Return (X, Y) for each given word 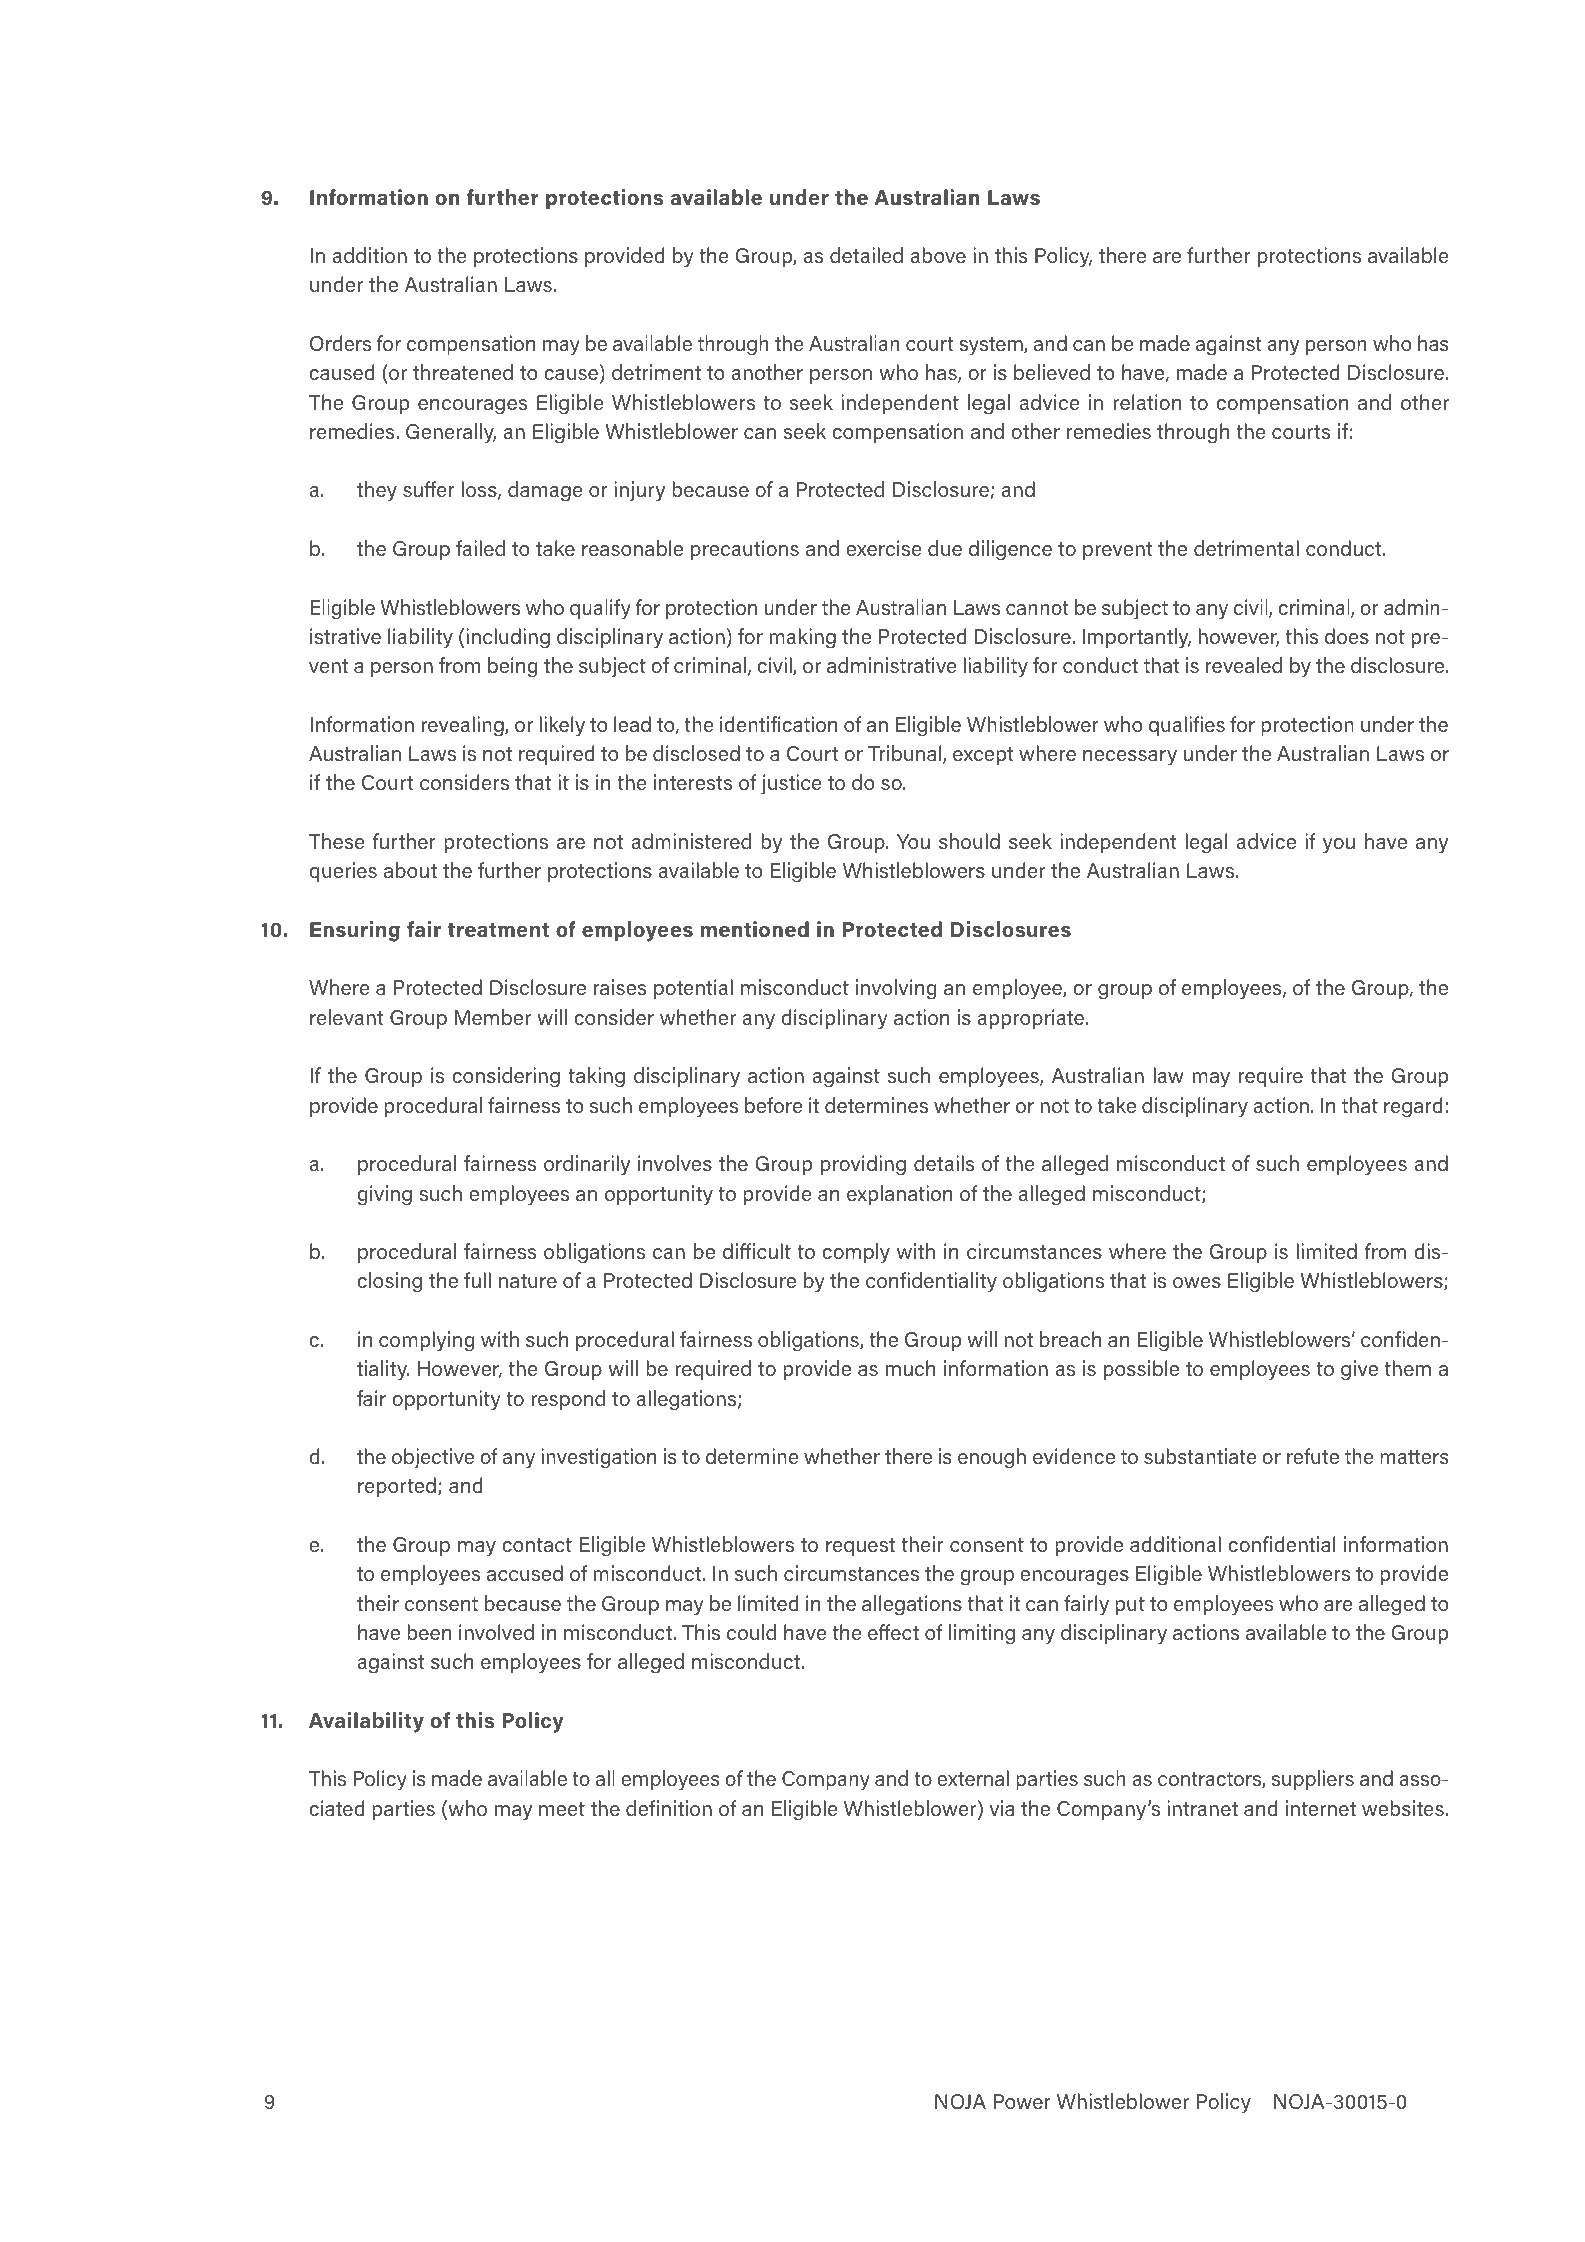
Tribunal (906, 754)
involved (496, 1632)
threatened (463, 372)
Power (1022, 2101)
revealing (463, 726)
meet (562, 1809)
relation (1147, 402)
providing (863, 1165)
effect (893, 1632)
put (1130, 1606)
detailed (866, 255)
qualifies (1187, 726)
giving (384, 1195)
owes (1197, 1282)
